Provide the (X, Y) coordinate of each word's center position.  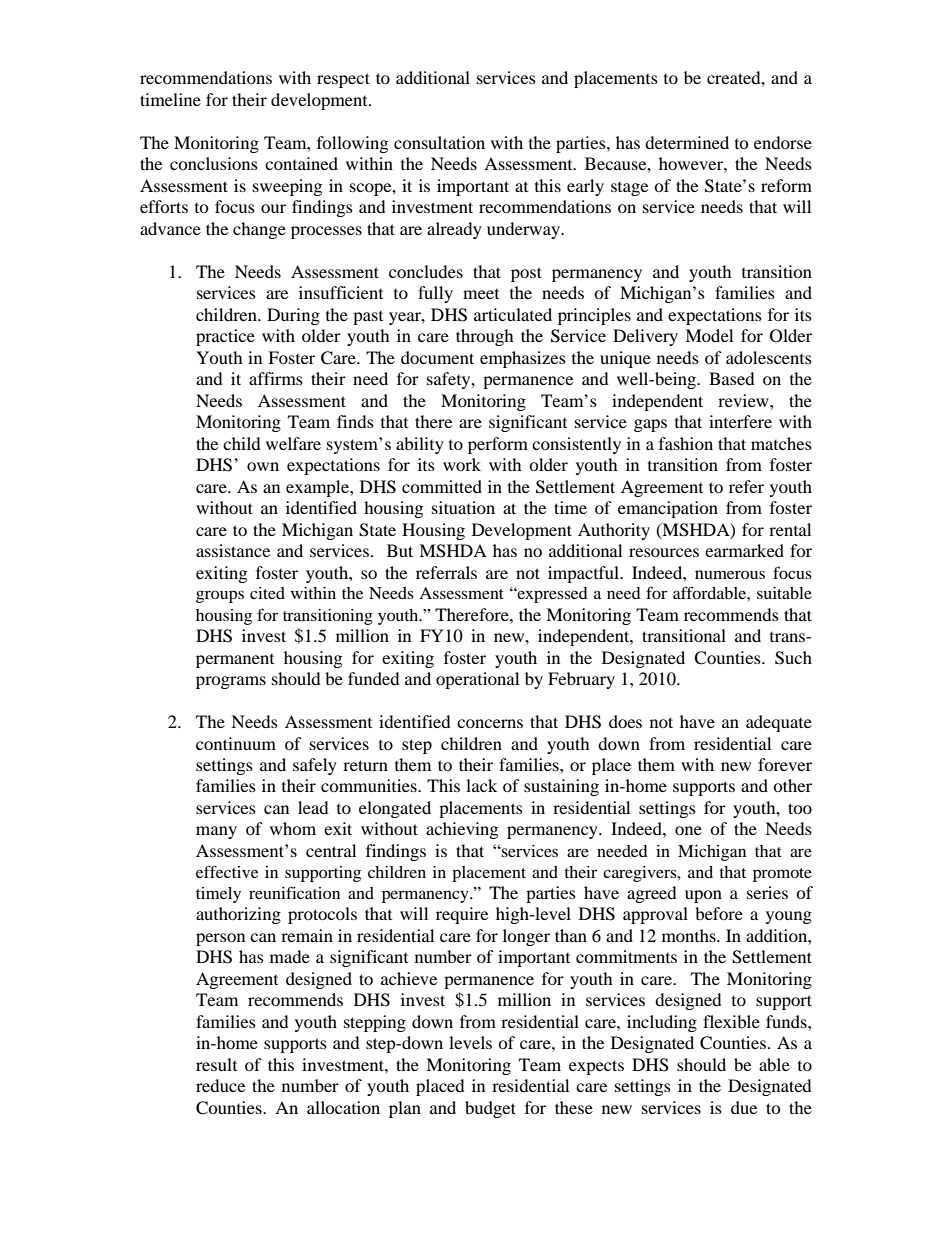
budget (490, 1109)
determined (687, 142)
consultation (439, 142)
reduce (220, 1085)
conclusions (214, 163)
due (744, 1107)
